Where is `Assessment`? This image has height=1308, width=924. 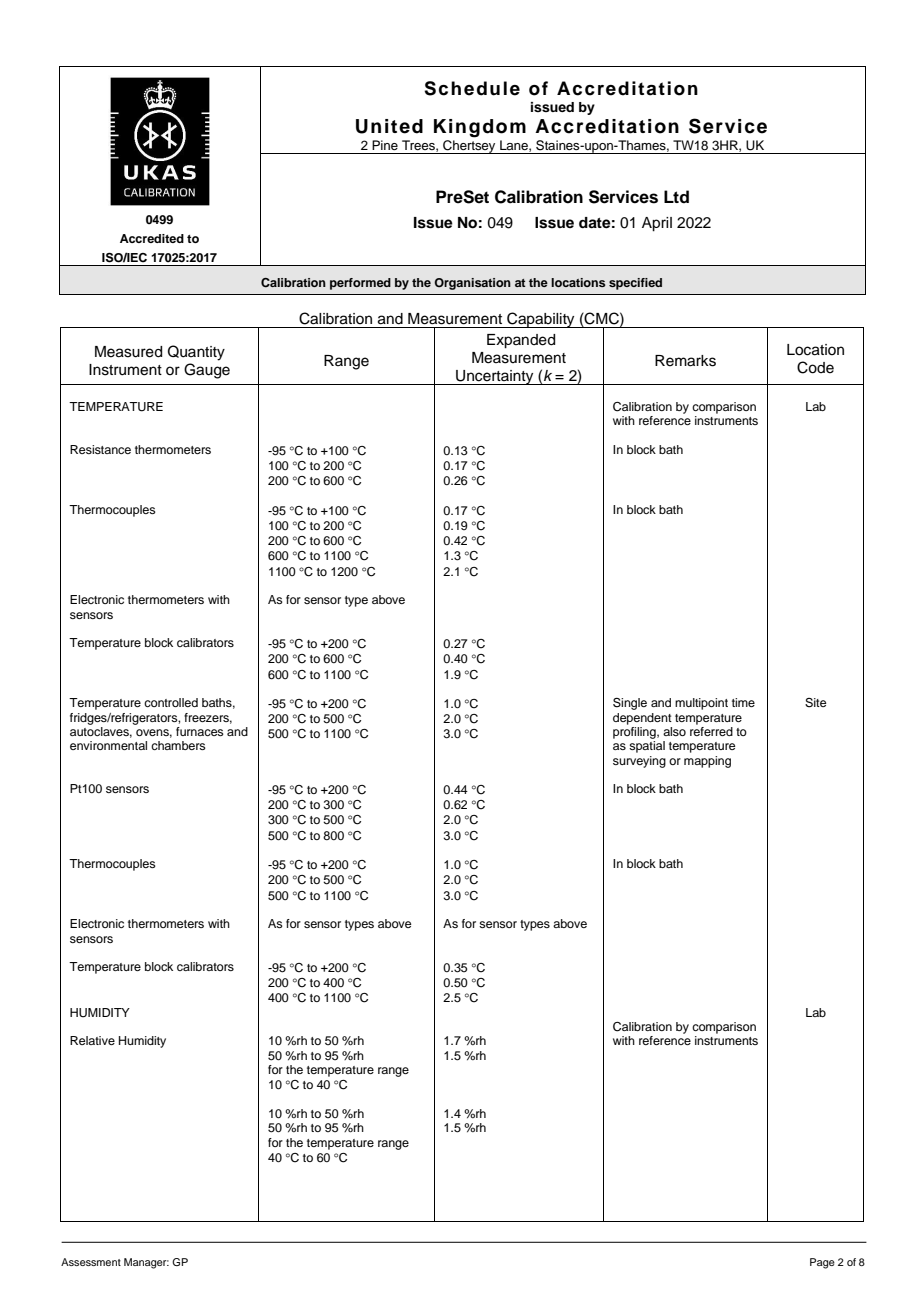 Assessment is located at coordinates (91, 1262).
